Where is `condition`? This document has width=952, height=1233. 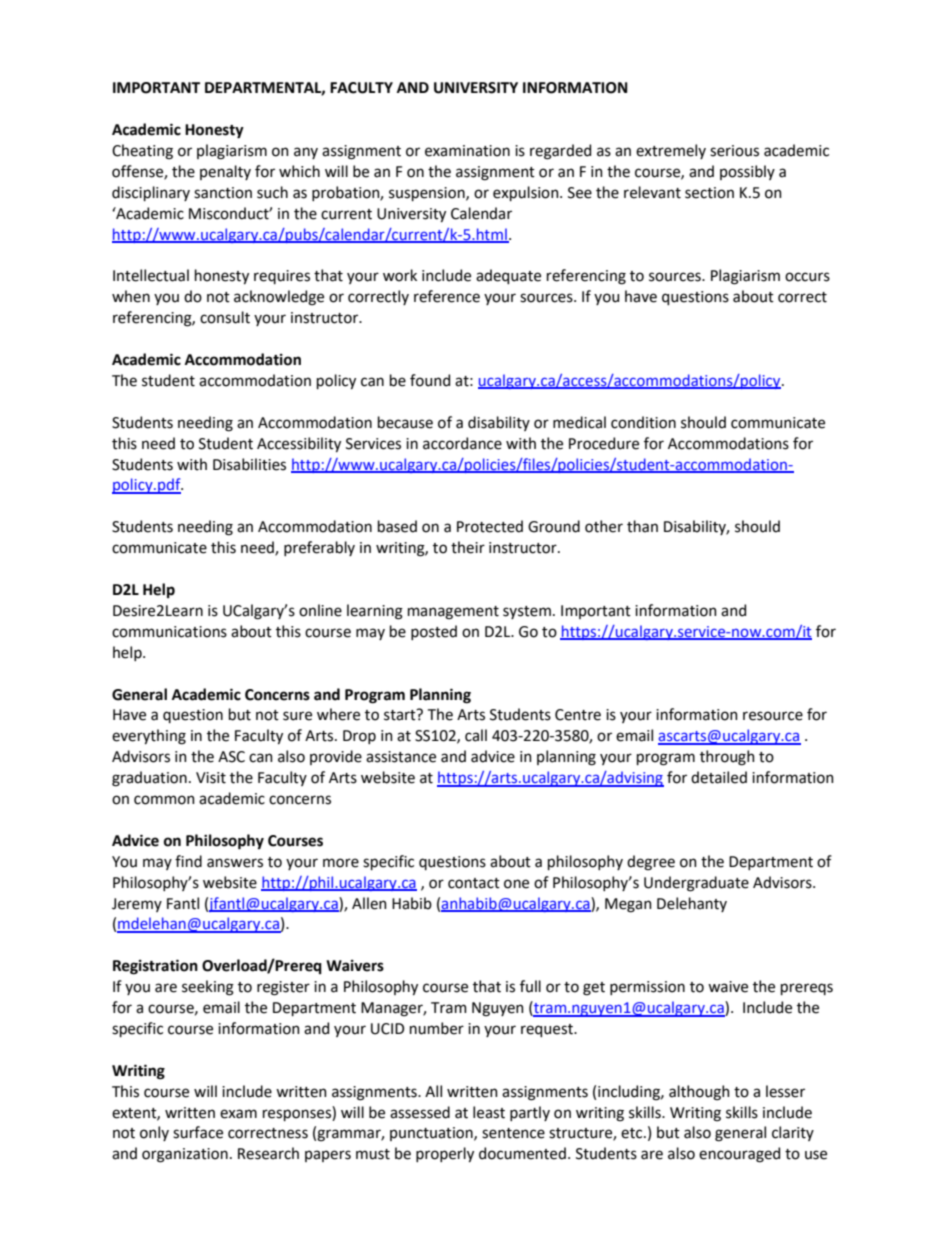 condition is located at coordinates (643, 422).
